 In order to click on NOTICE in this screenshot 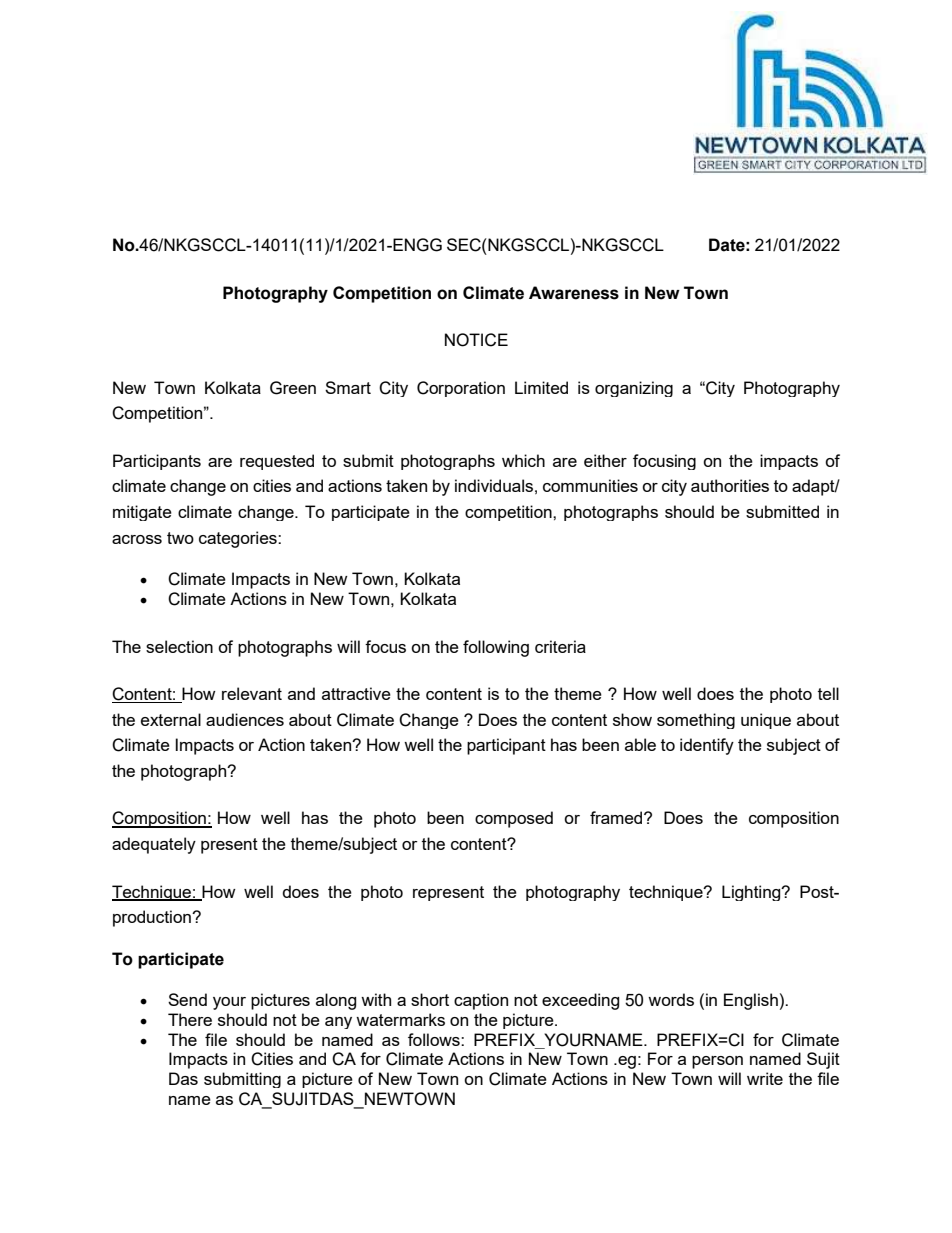, I will do `click(476, 340)`.
